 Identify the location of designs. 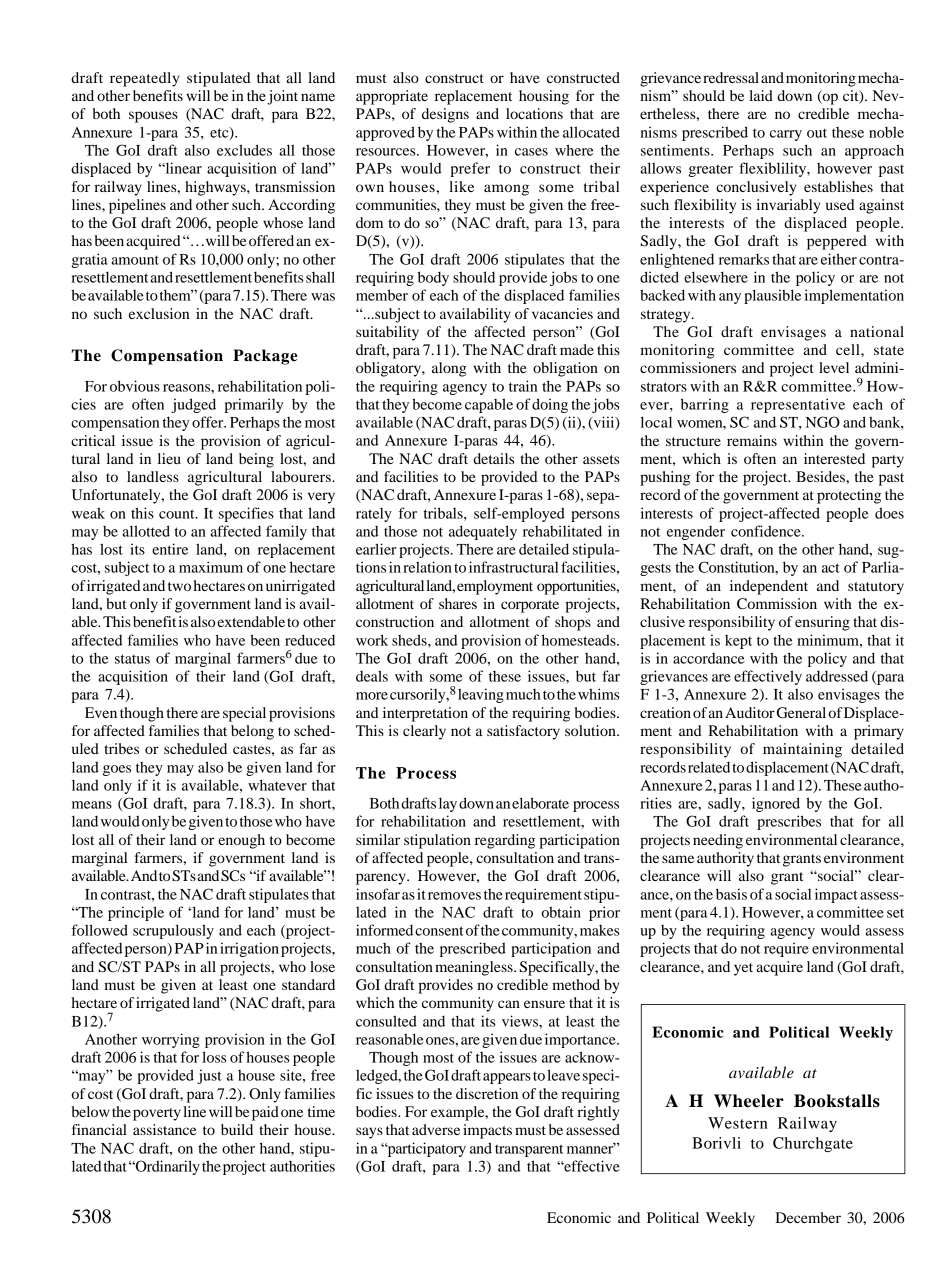
(445, 115).
